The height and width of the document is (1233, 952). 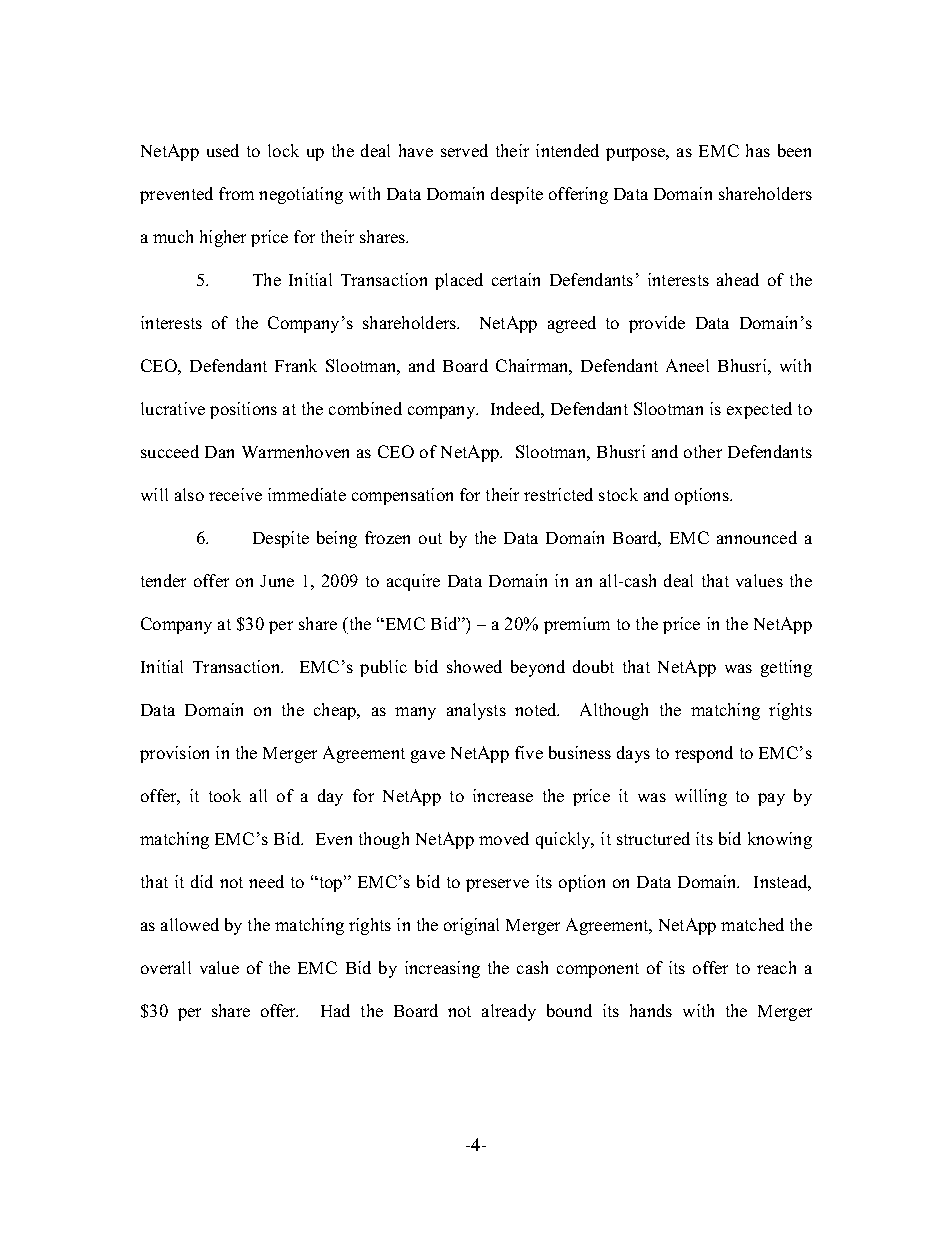 What do you see at coordinates (757, 537) in the document?
I see `announced` at bounding box center [757, 537].
